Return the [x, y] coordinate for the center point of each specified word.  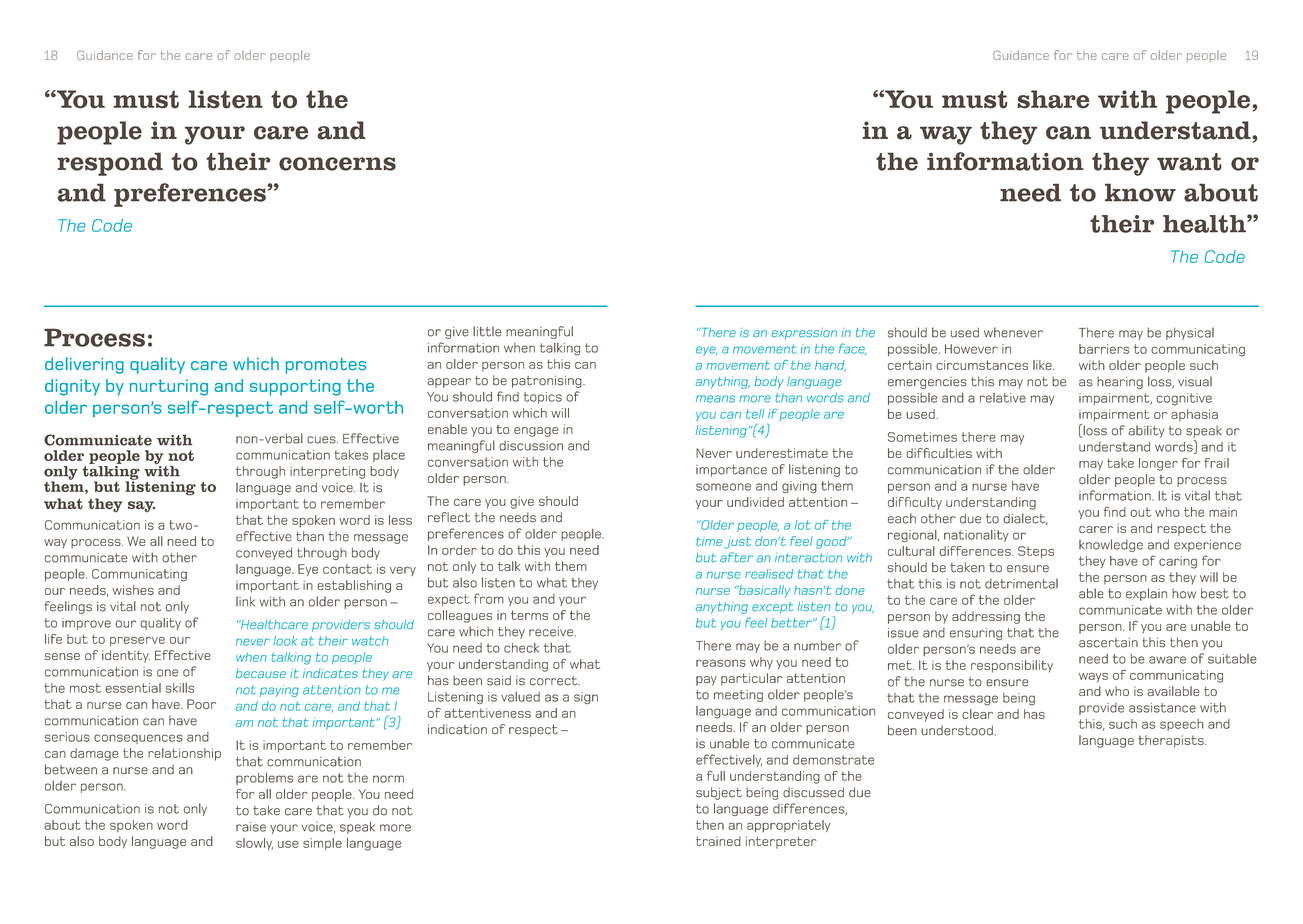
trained [718, 841]
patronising [548, 381]
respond [110, 164]
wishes [133, 590]
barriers [1104, 349]
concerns [337, 164]
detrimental [1021, 583]
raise [251, 827]
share [1053, 99]
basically [764, 591]
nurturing [169, 387]
